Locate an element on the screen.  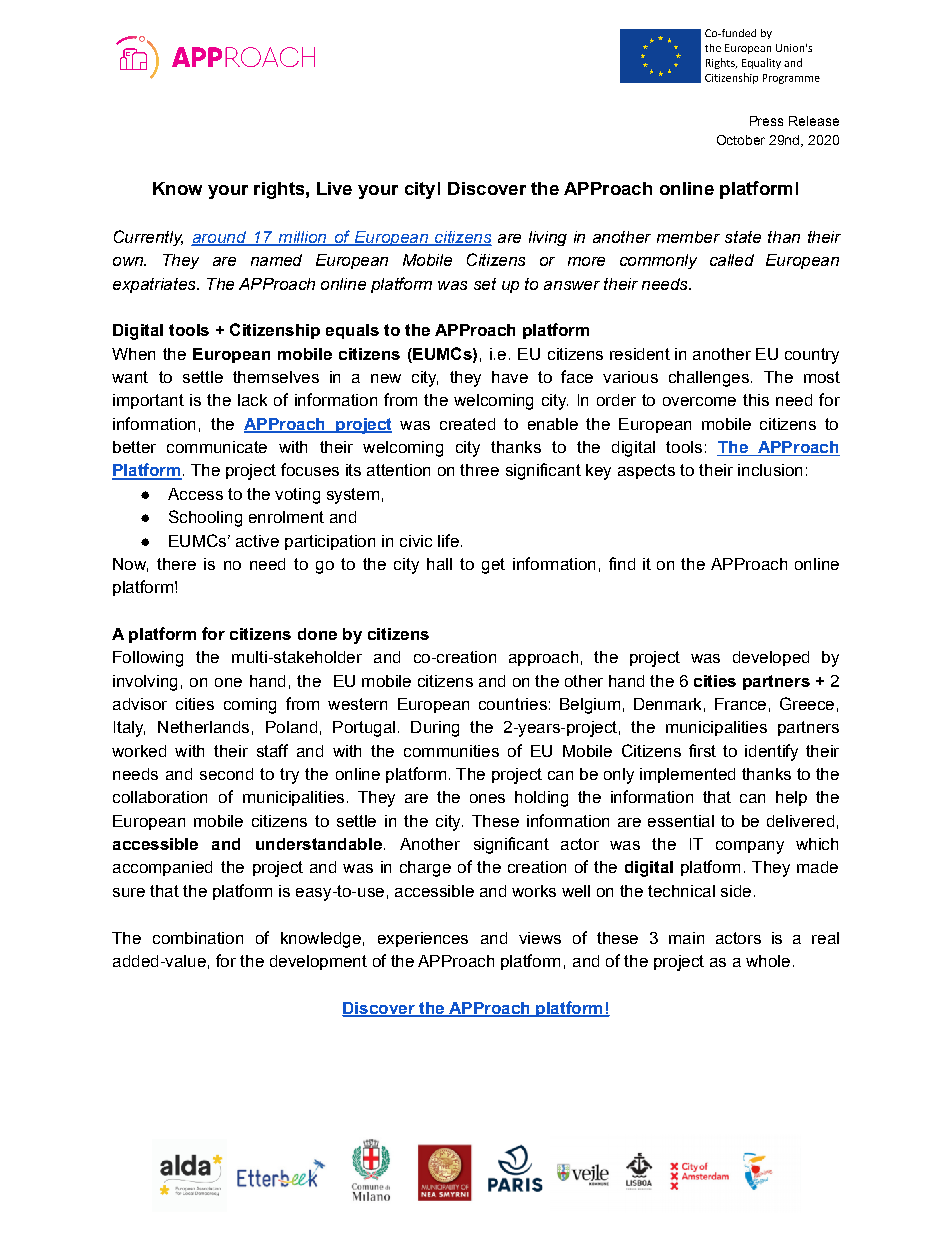
communicate is located at coordinates (217, 447).
